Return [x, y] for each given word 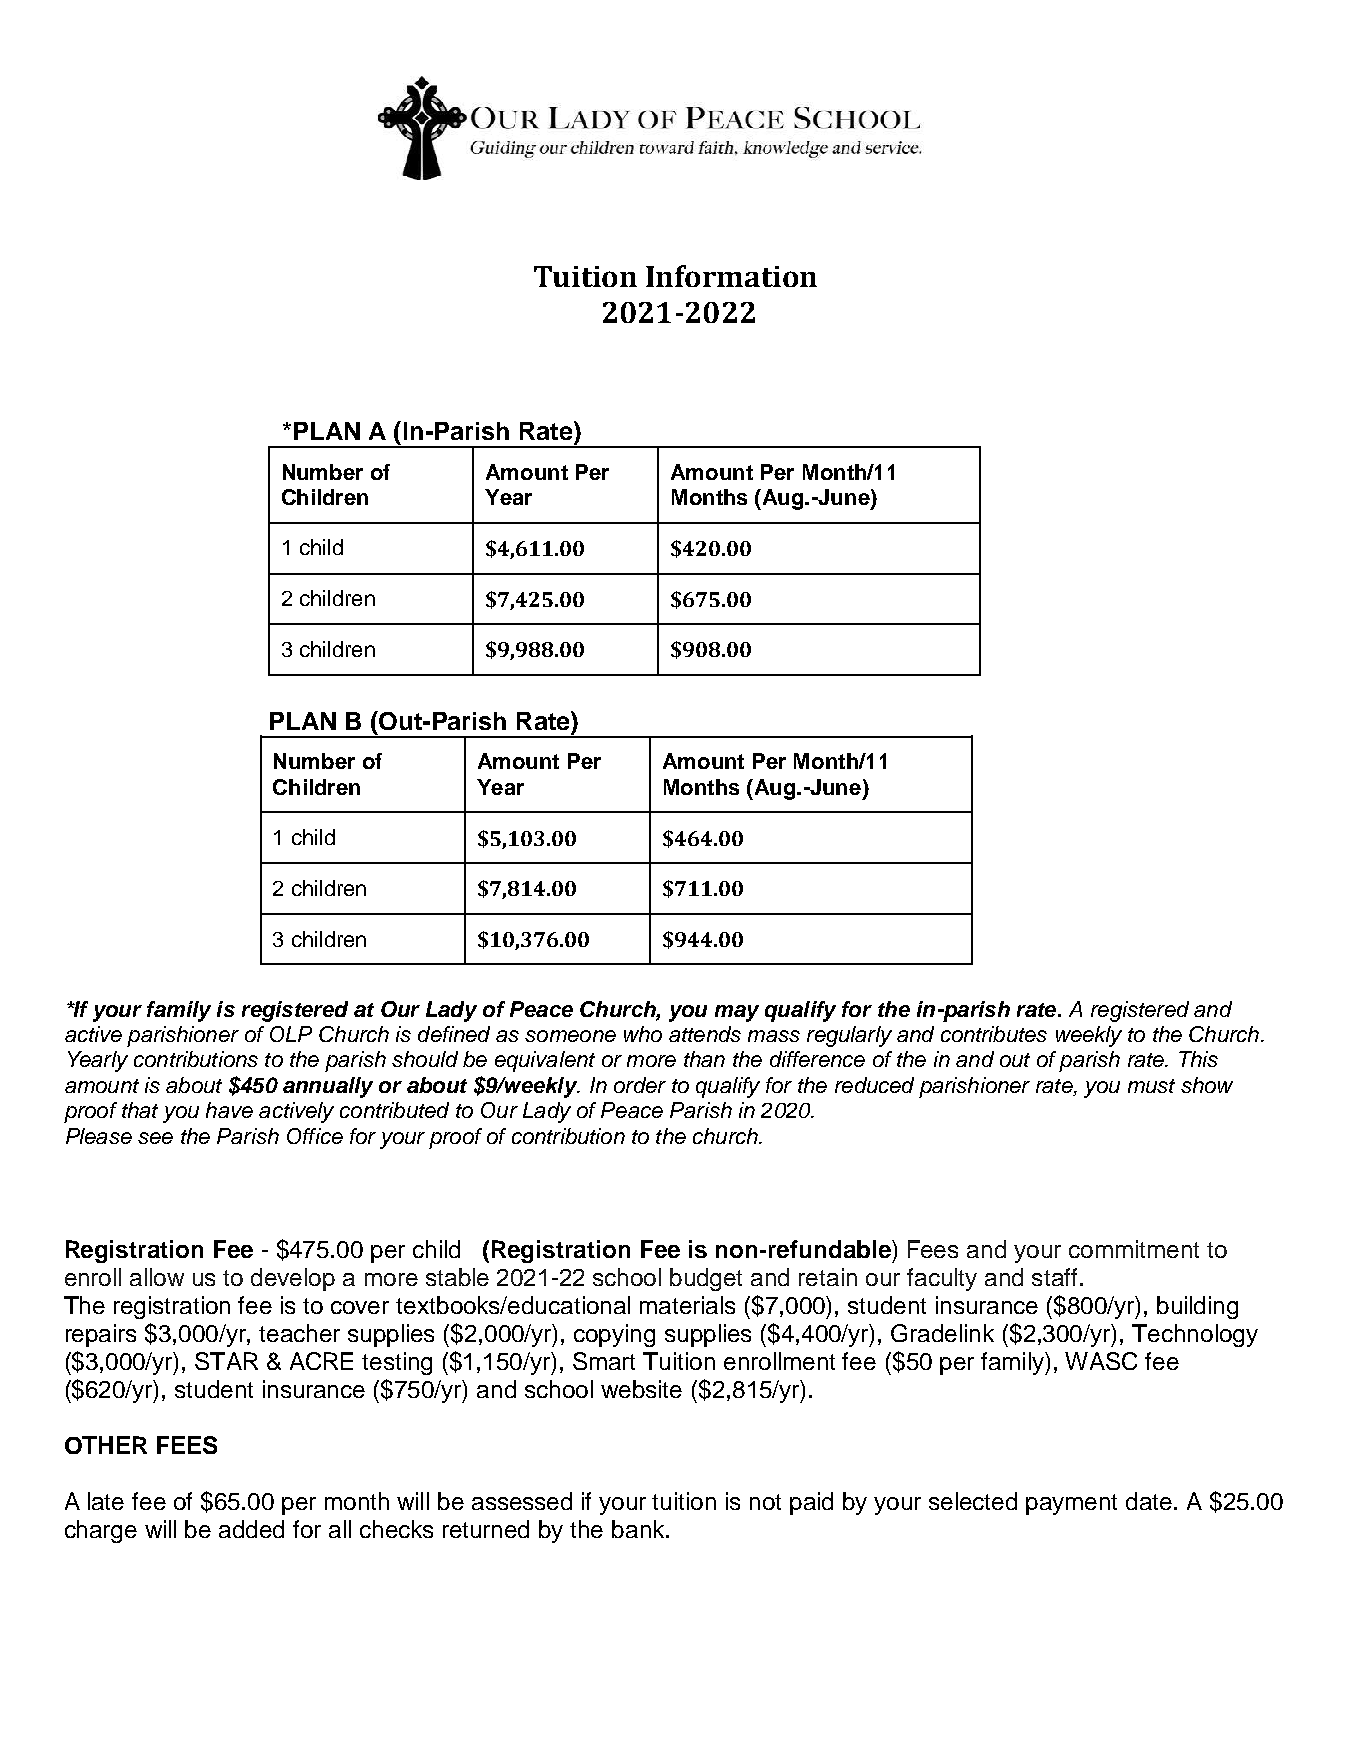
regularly [849, 1036]
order [640, 1085]
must [1151, 1086]
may [737, 1013]
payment [1071, 1504]
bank [639, 1529]
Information [731, 276]
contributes [994, 1034]
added [251, 1529]
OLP [291, 1034]
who [643, 1034]
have [229, 1110]
